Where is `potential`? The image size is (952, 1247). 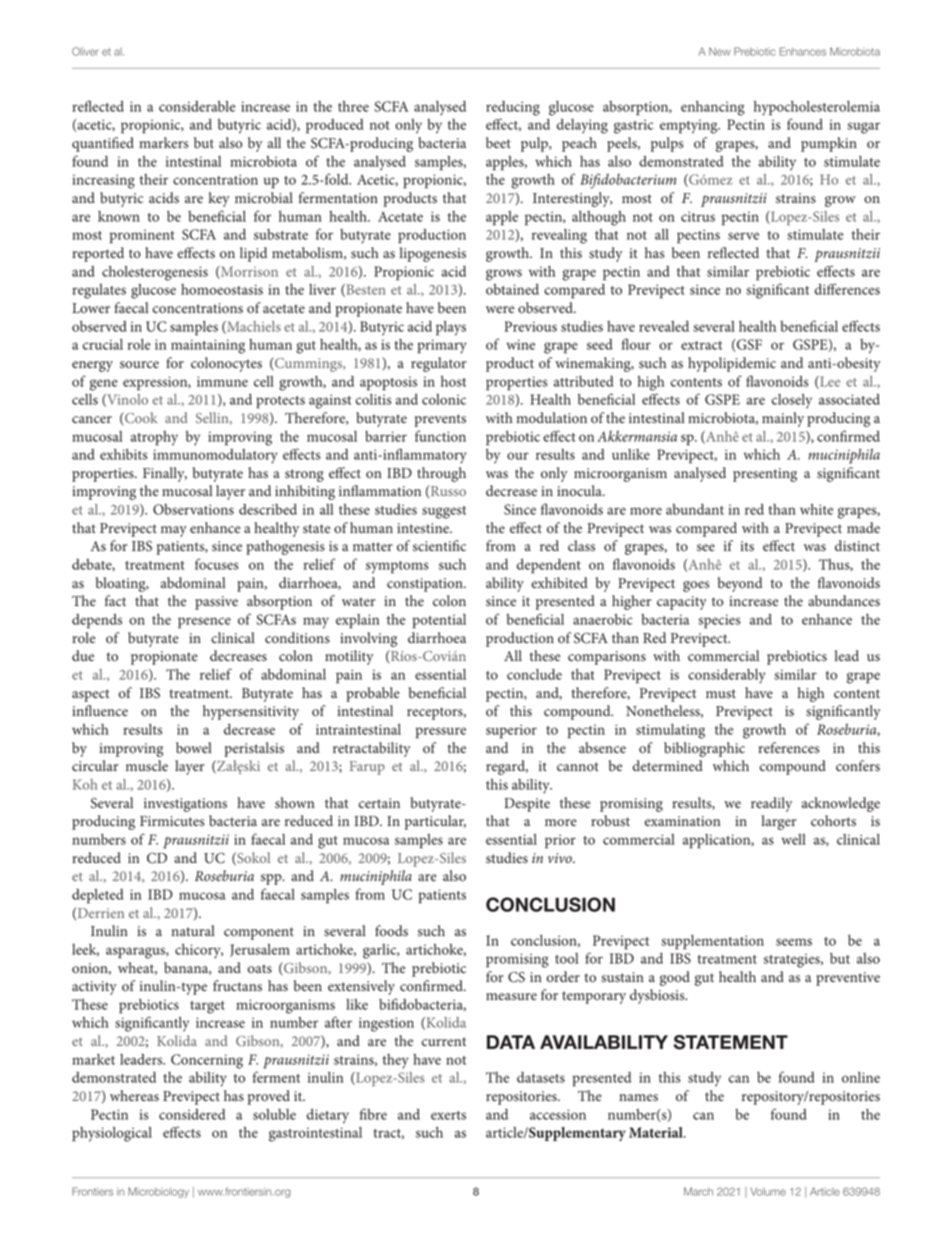
potential is located at coordinates (439, 621).
